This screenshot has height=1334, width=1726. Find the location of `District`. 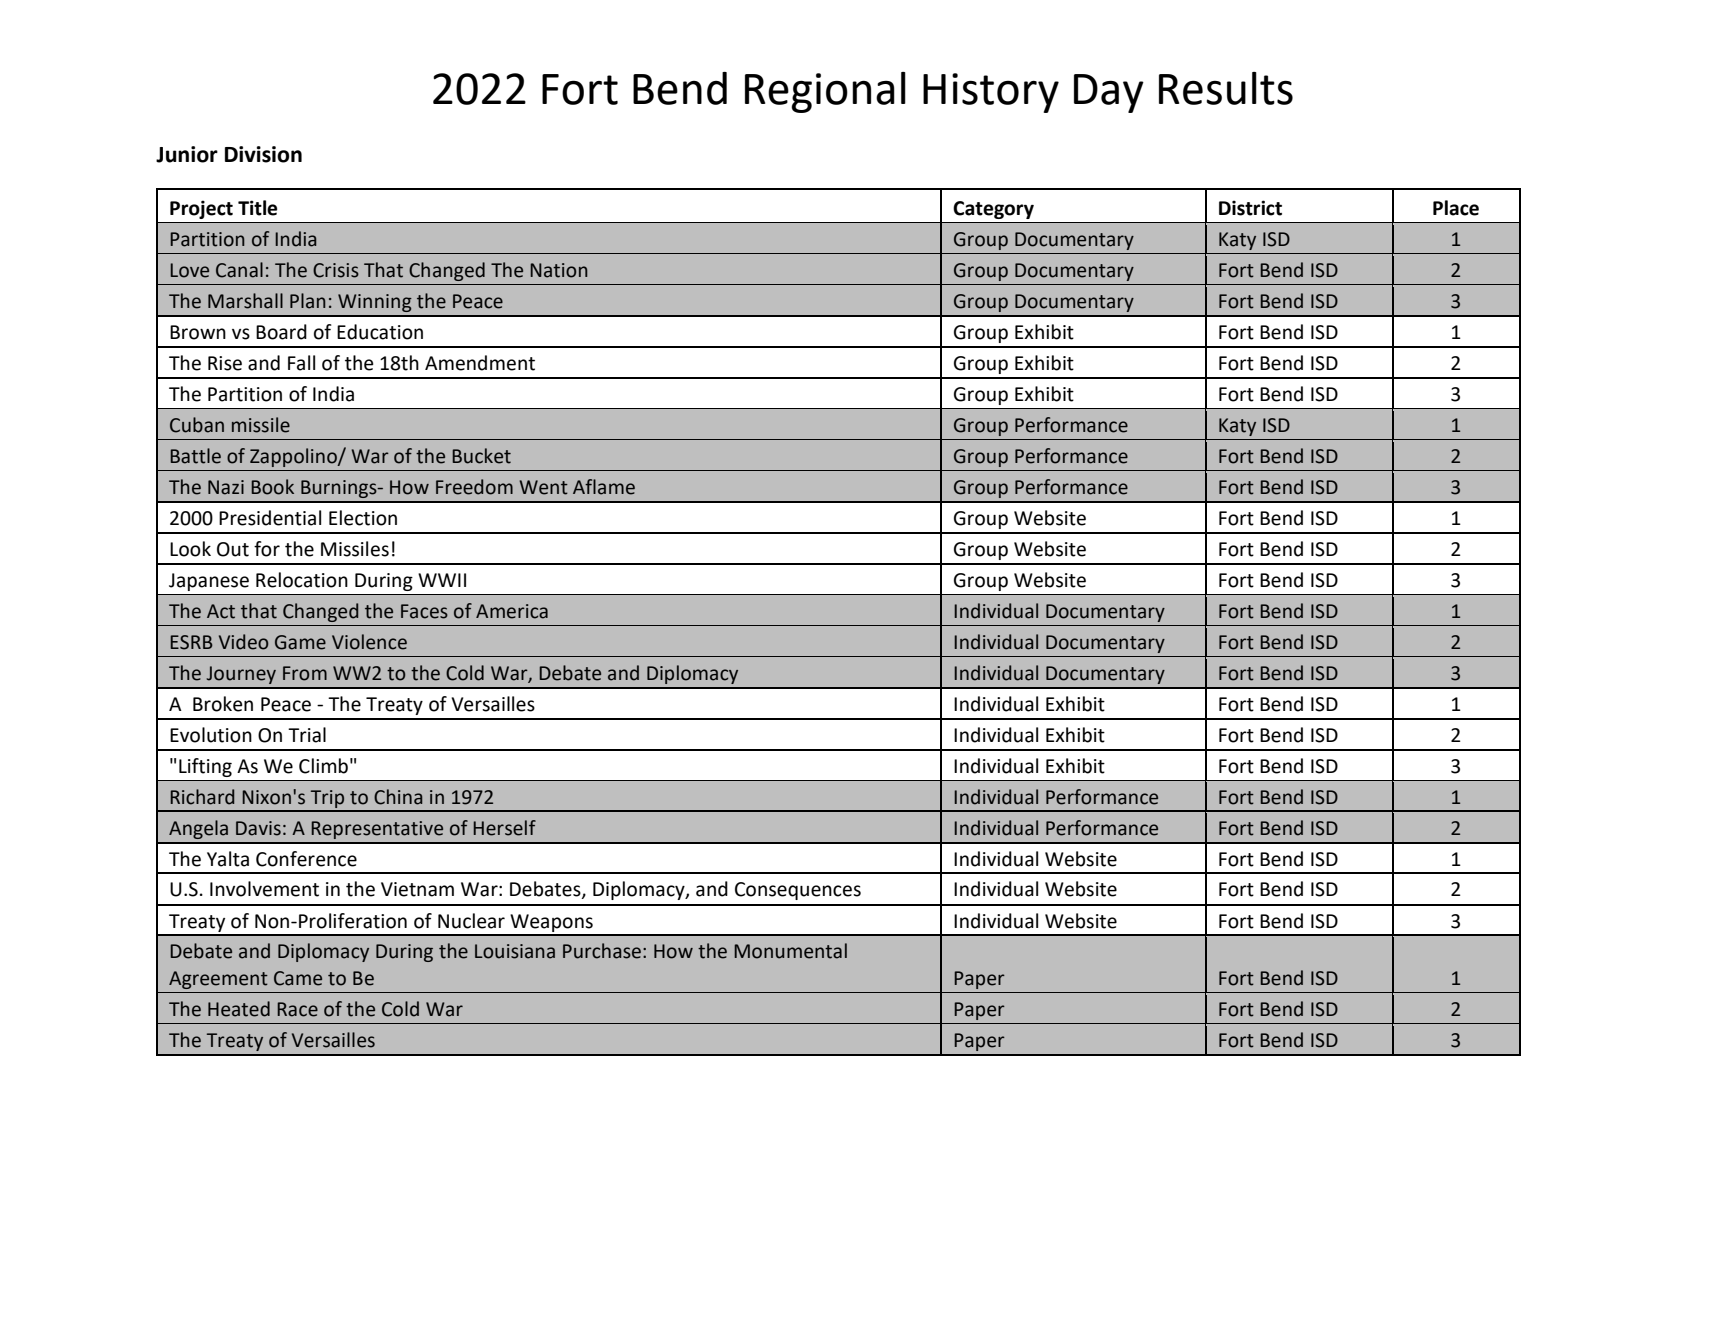

District is located at coordinates (1250, 208).
